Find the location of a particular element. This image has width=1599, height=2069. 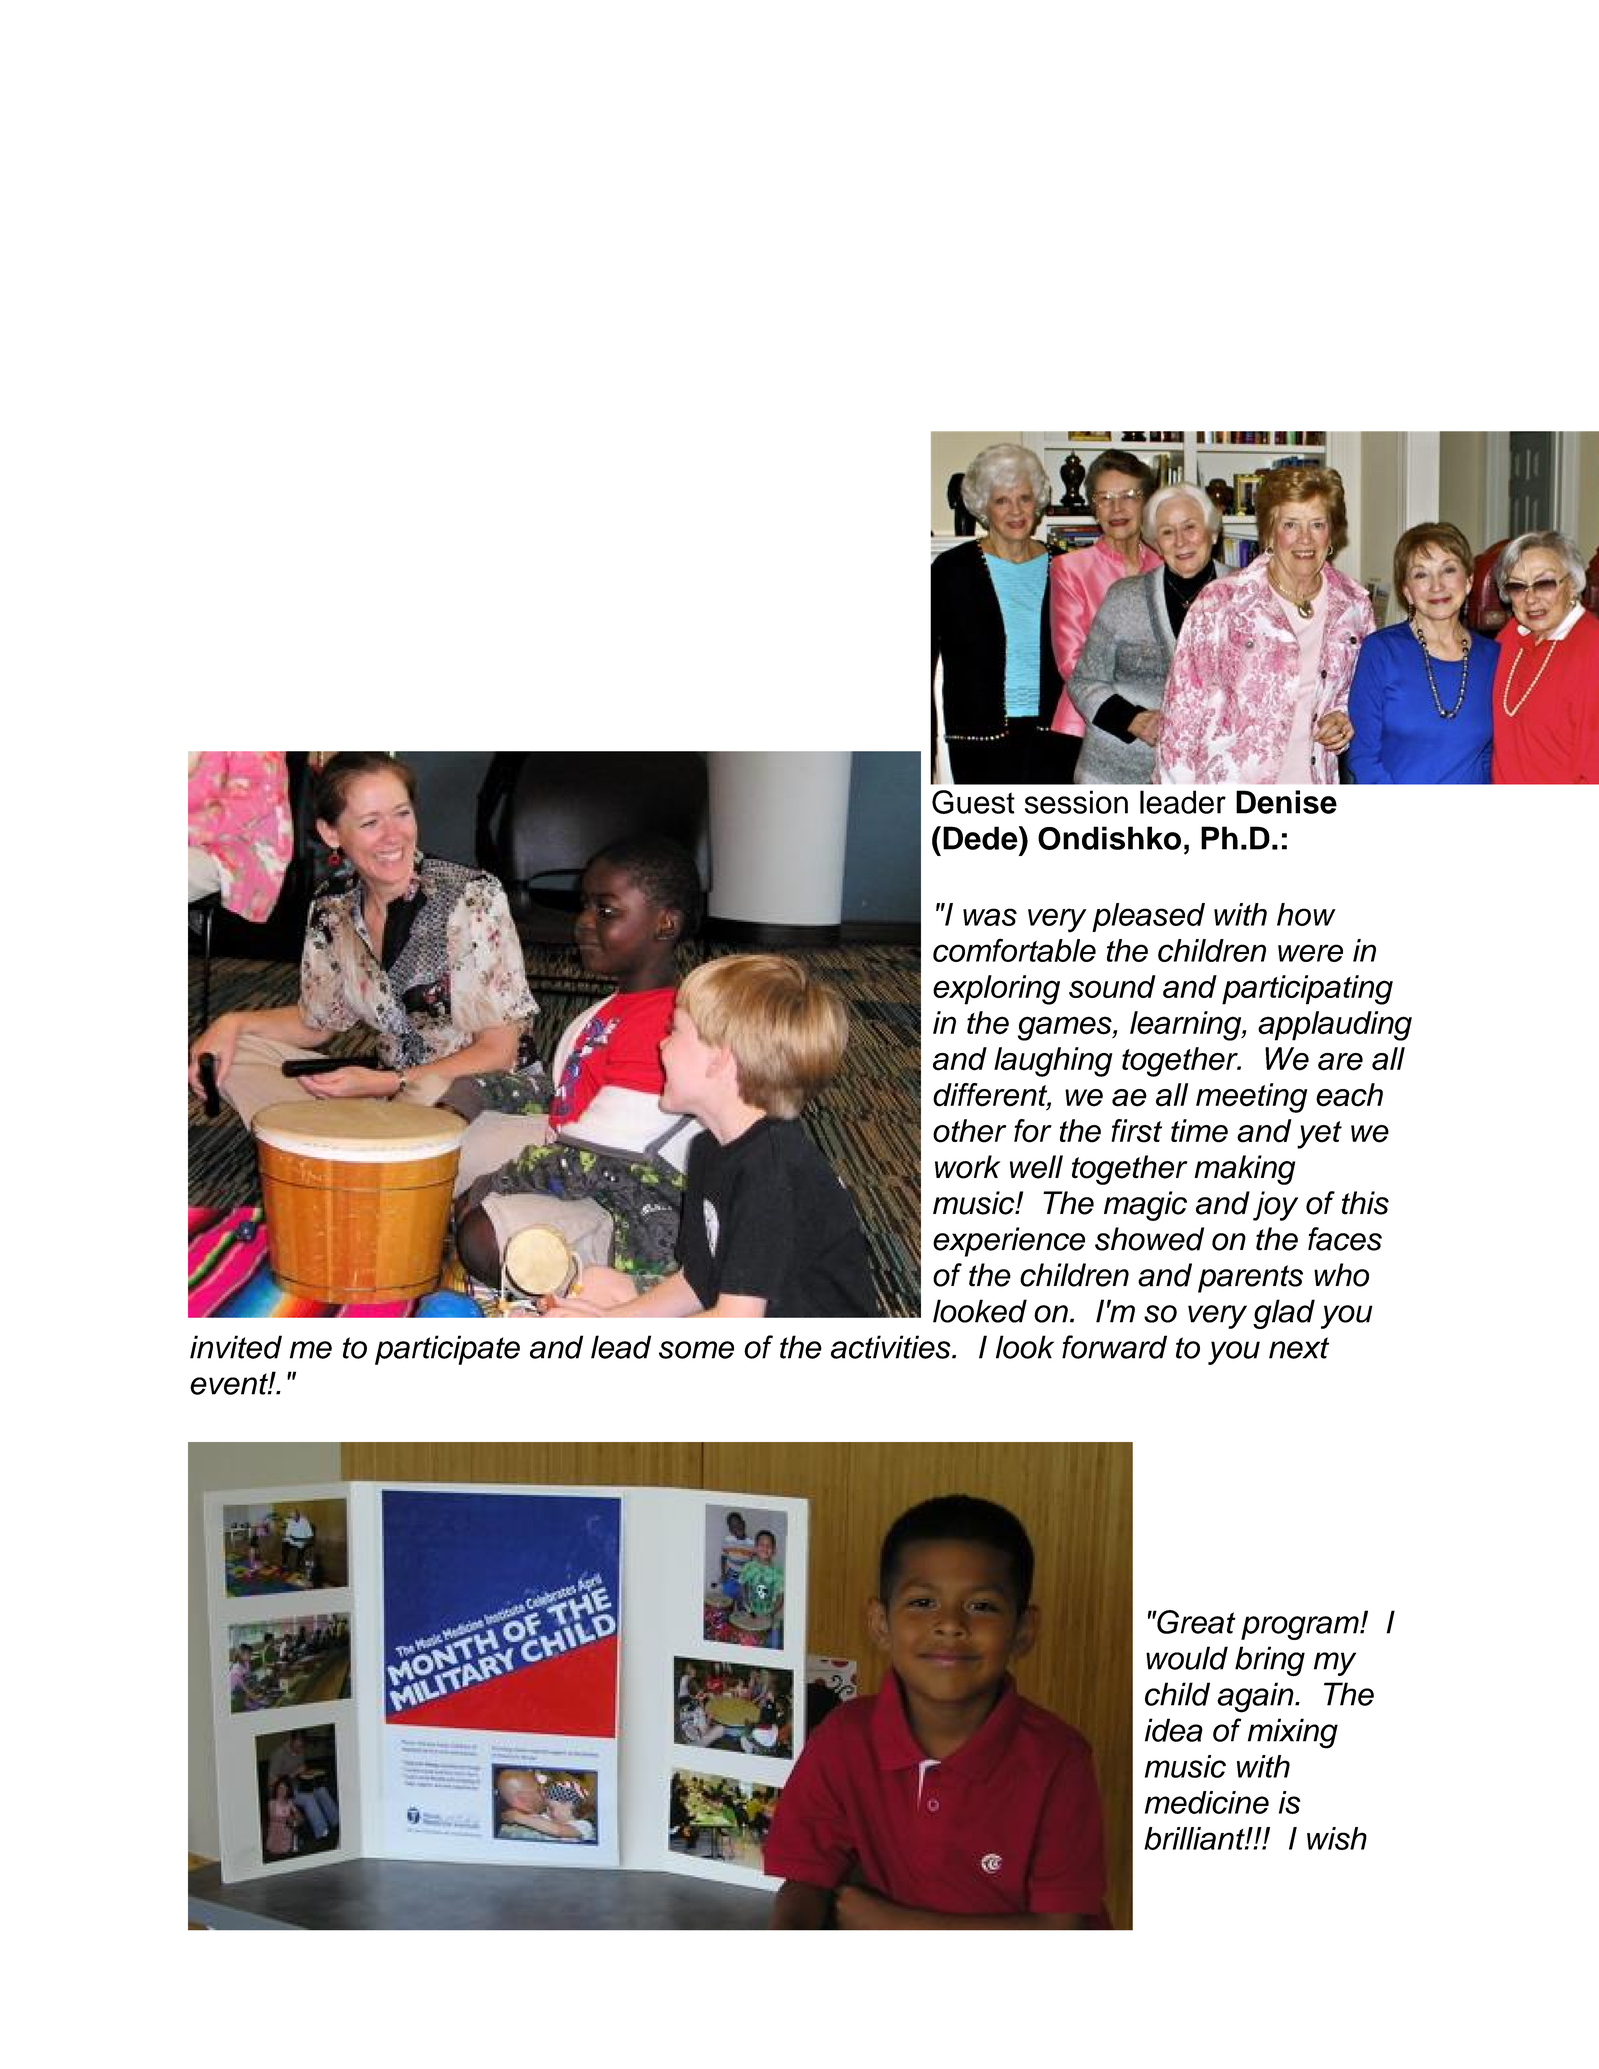

program is located at coordinates (1301, 1628).
